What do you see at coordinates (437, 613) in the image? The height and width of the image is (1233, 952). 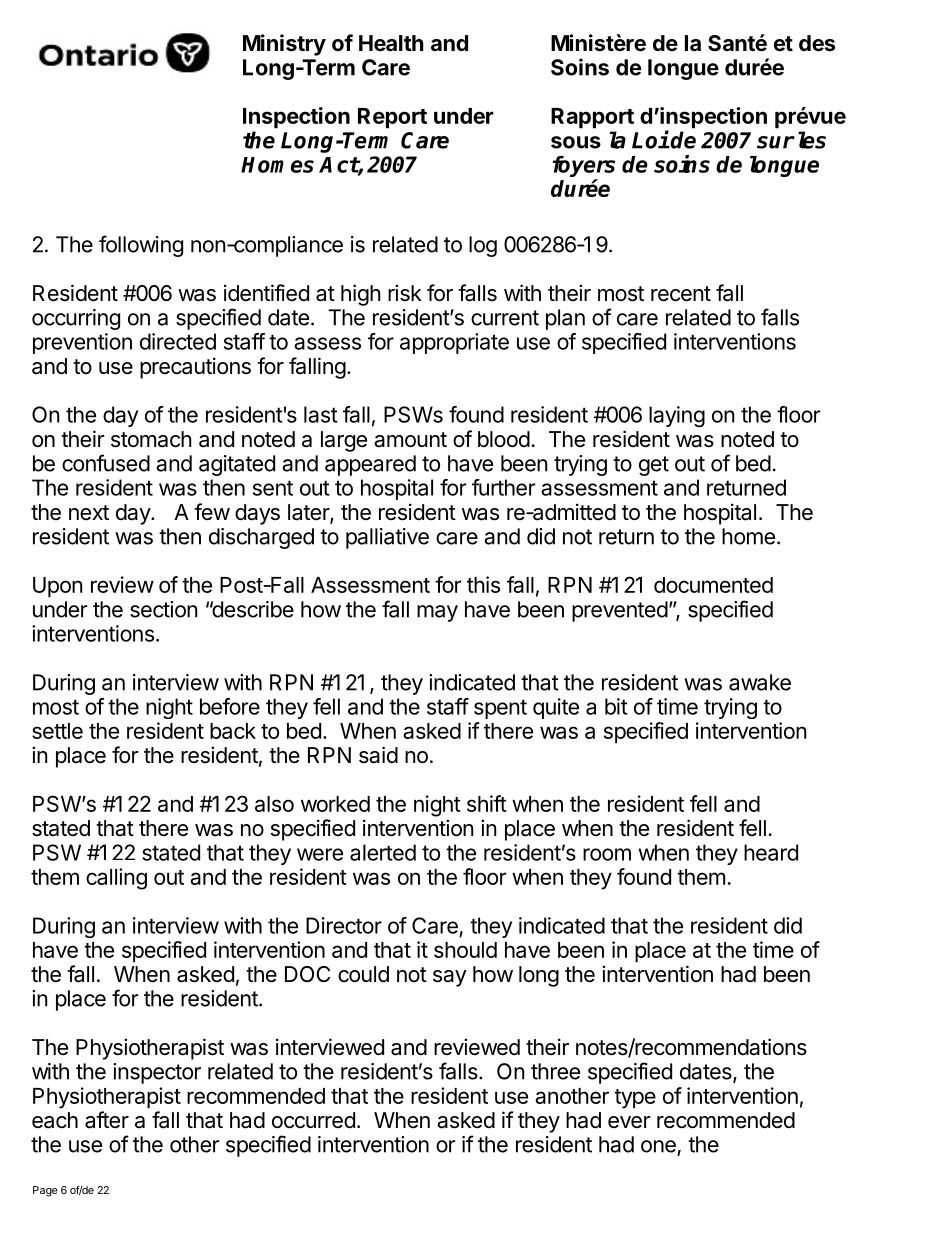 I see `may` at bounding box center [437, 613].
